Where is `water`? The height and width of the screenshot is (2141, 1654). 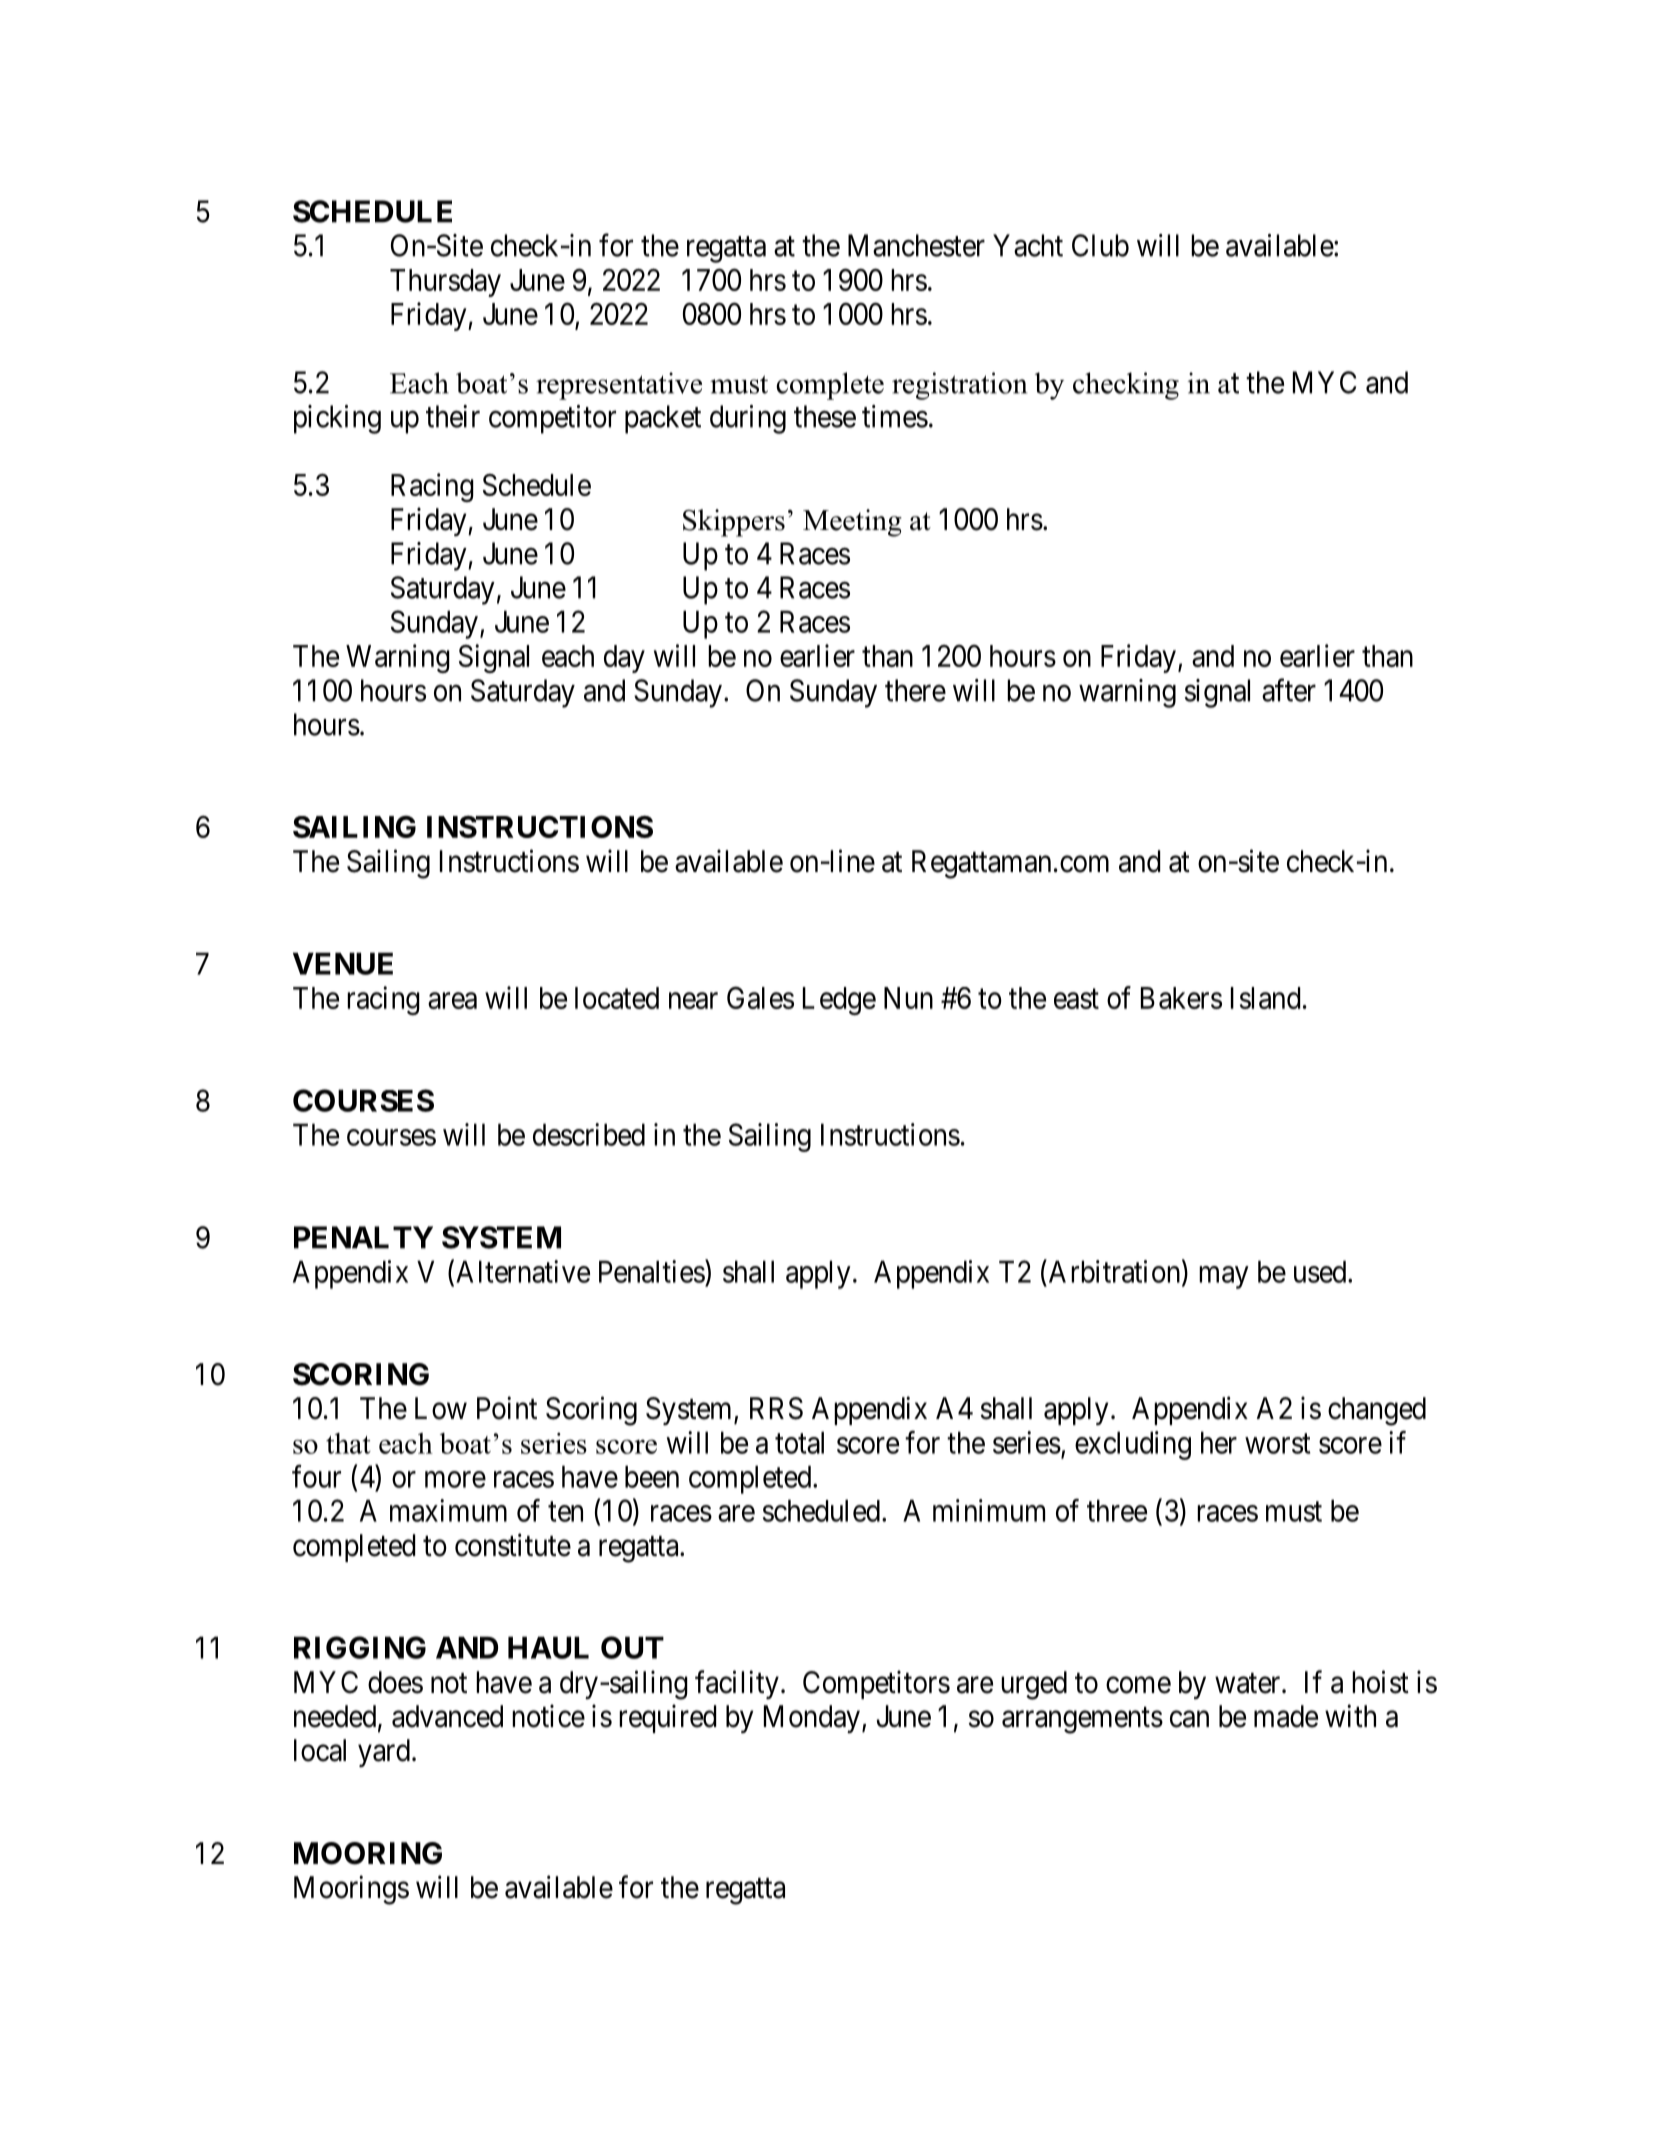
water is located at coordinates (1249, 1683).
